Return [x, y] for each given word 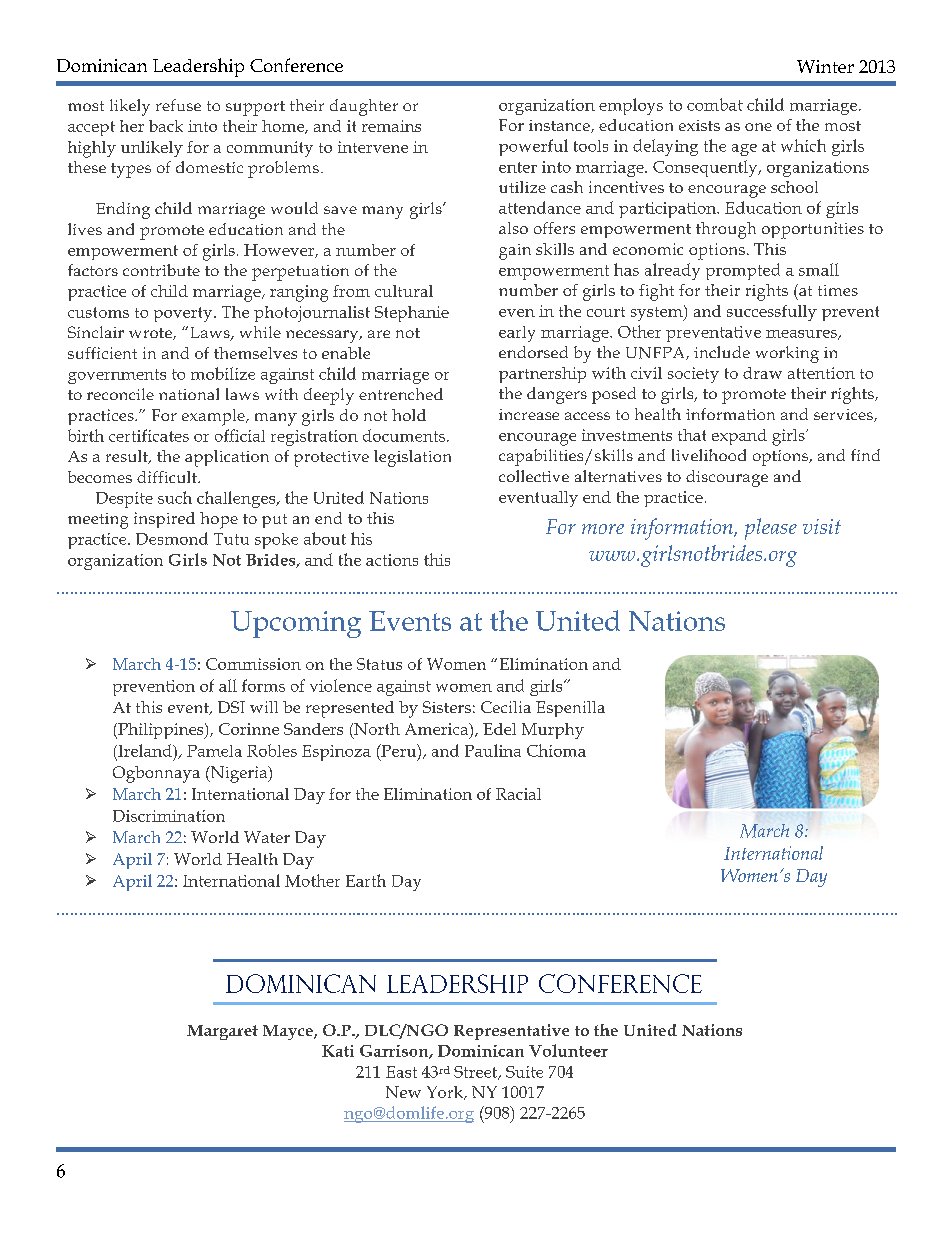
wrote [151, 334]
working [787, 354]
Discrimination [169, 816]
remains [391, 126]
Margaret [222, 1032]
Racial [518, 794]
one [758, 127]
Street [477, 1073]
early [517, 334]
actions [392, 560]
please [771, 529]
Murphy [553, 731]
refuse [178, 105]
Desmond [172, 538]
